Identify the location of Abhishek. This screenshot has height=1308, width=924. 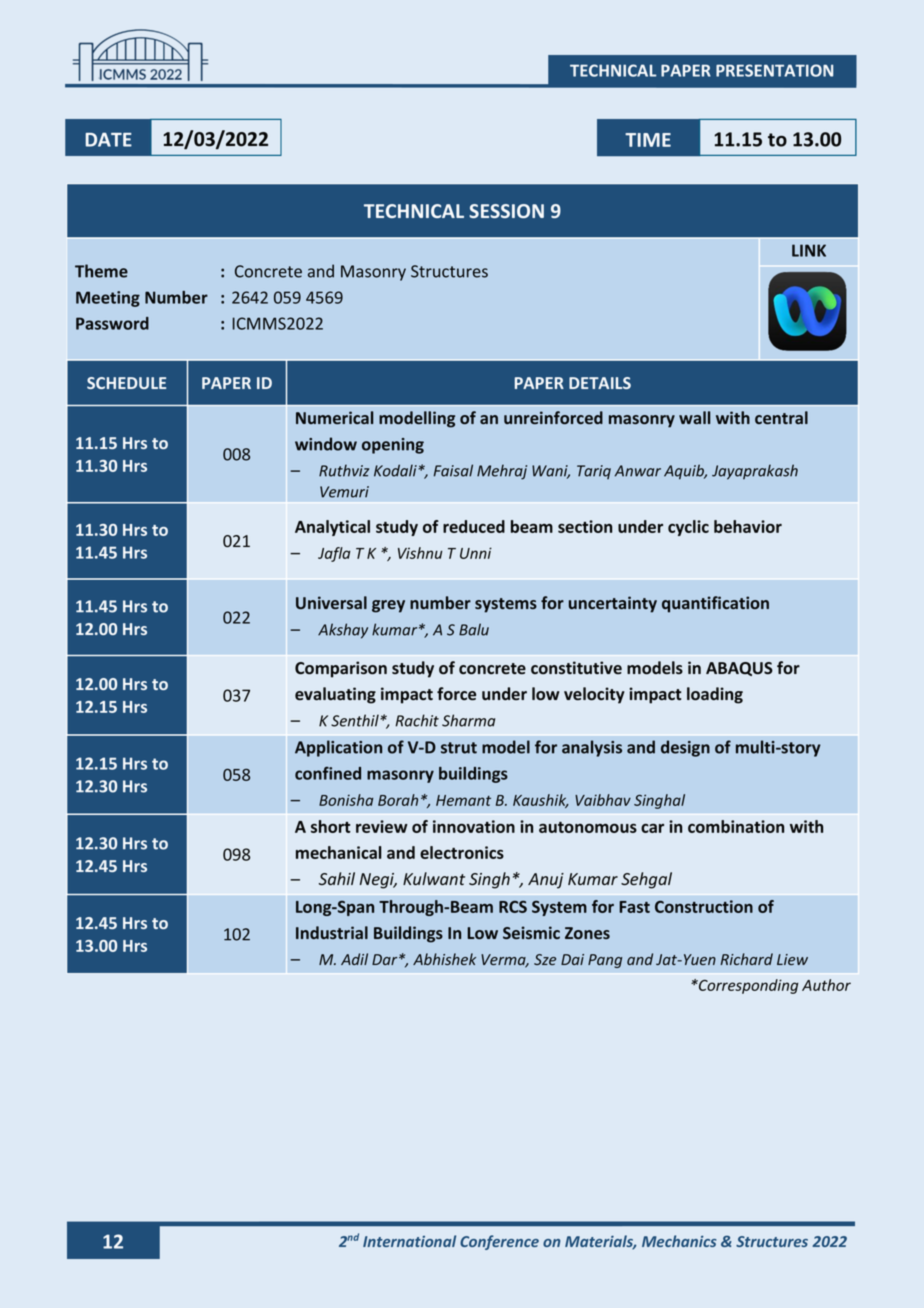
(444, 959).
